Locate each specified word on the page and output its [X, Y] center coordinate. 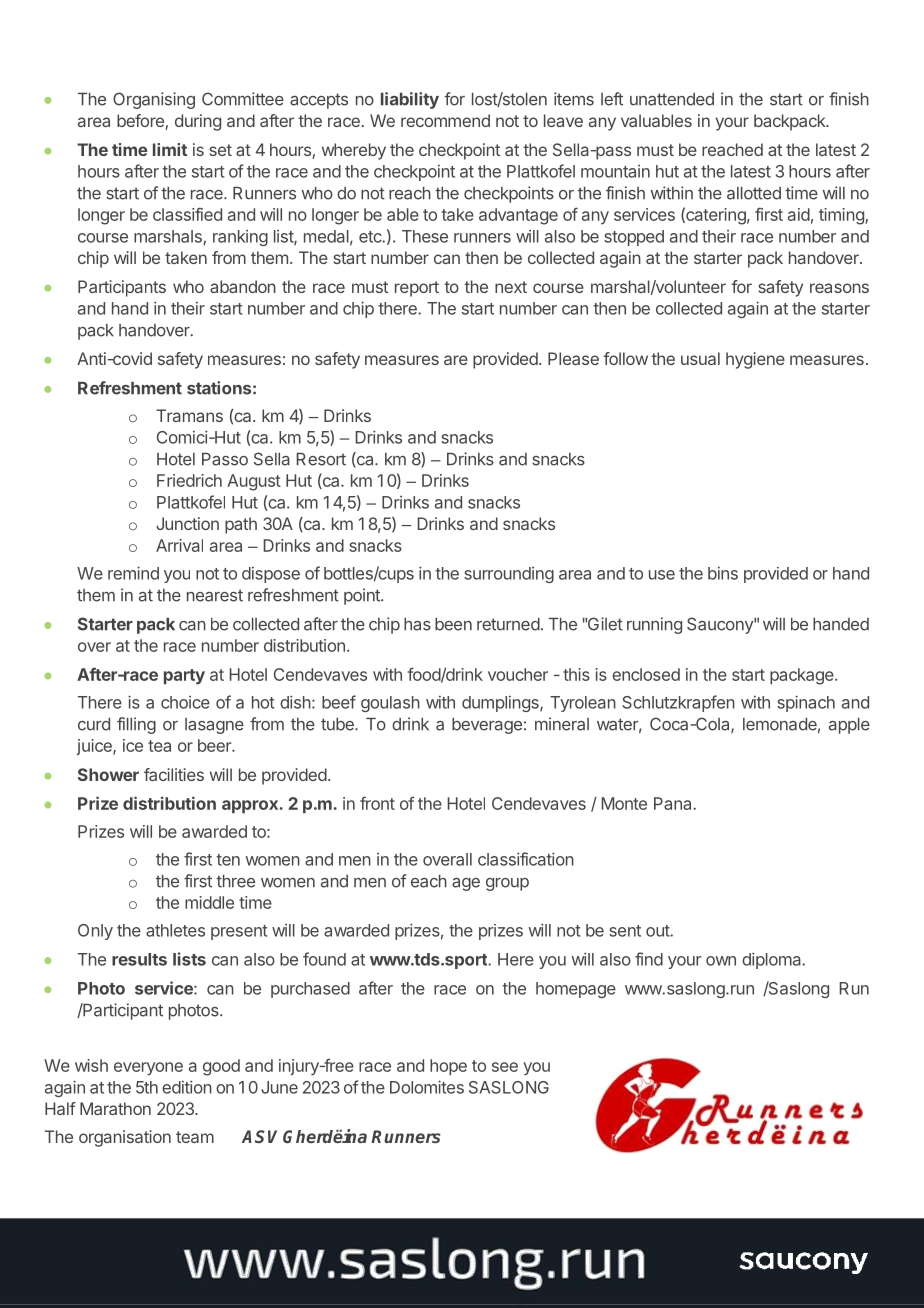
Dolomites [427, 1087]
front [377, 803]
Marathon [115, 1108]
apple [849, 726]
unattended [672, 99]
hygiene [755, 360]
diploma [772, 960]
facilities [174, 774]
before [141, 122]
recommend [445, 120]
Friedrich [189, 480]
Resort [321, 459]
